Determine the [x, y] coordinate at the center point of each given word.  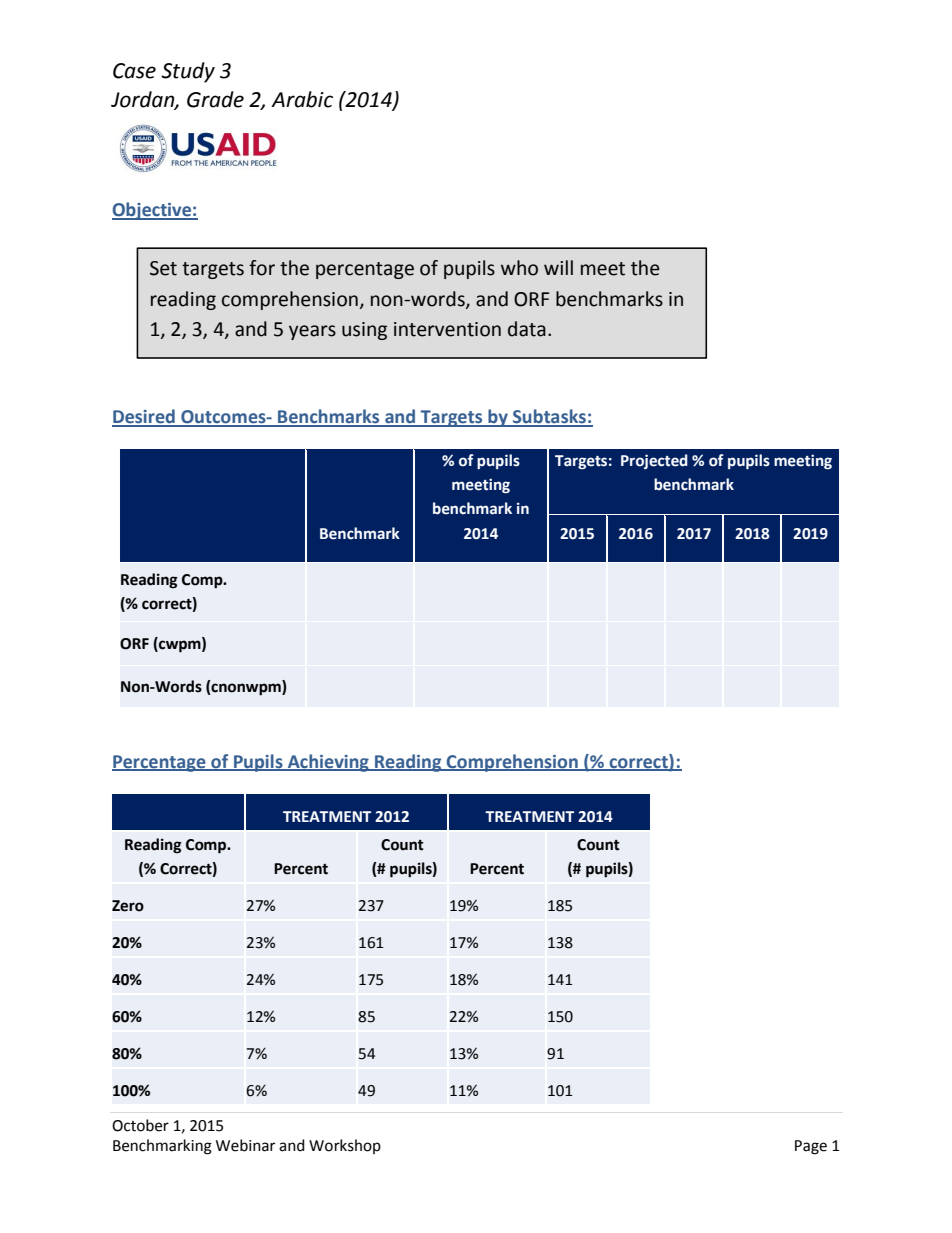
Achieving [328, 763]
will [558, 267]
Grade [215, 99]
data [527, 329]
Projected [654, 461]
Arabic [302, 99]
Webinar [245, 1145]
